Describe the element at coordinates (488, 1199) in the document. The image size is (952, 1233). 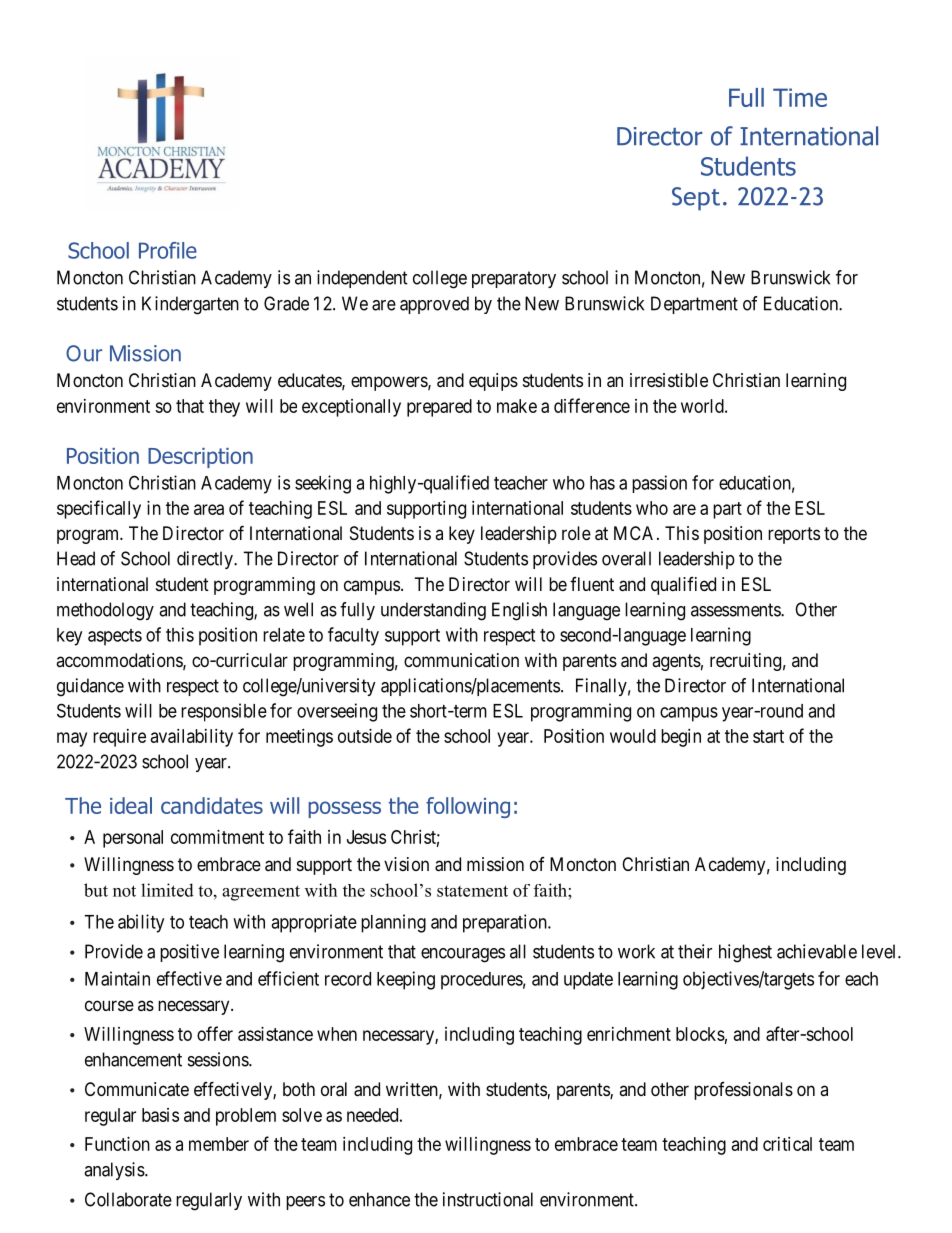
I see `instructional` at that location.
